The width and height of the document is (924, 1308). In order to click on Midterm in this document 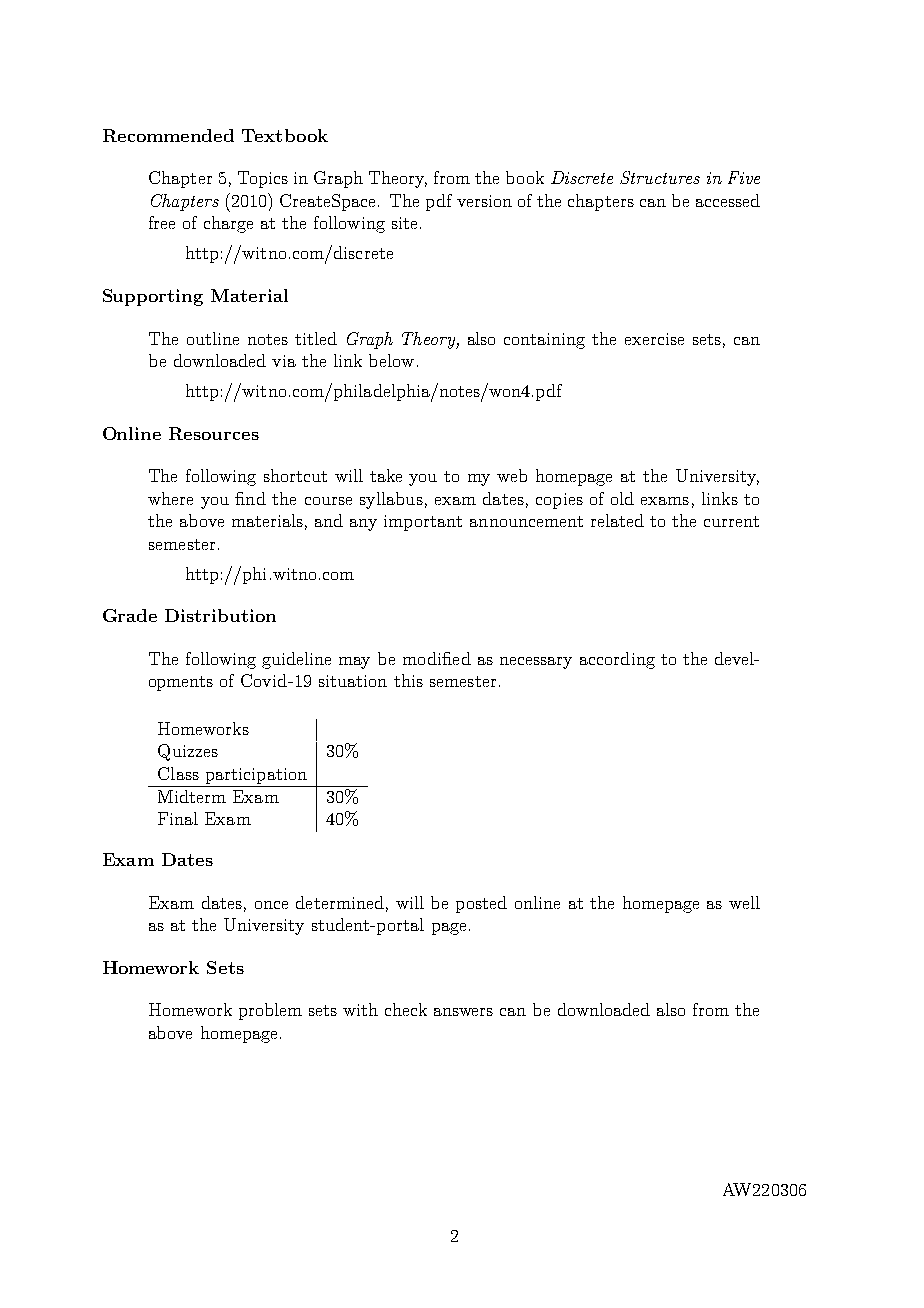, I will do `click(192, 796)`.
